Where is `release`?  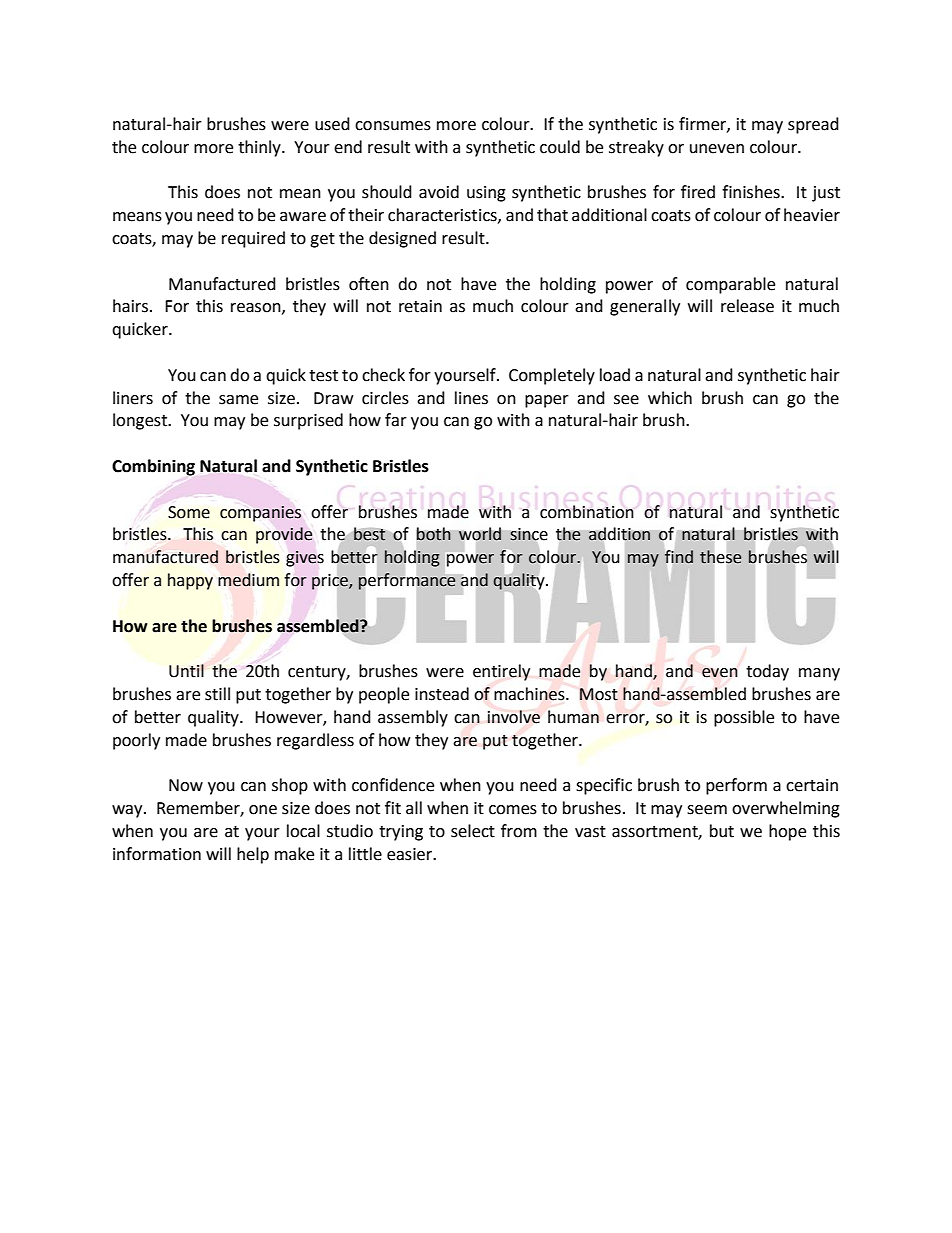
release is located at coordinates (747, 306).
